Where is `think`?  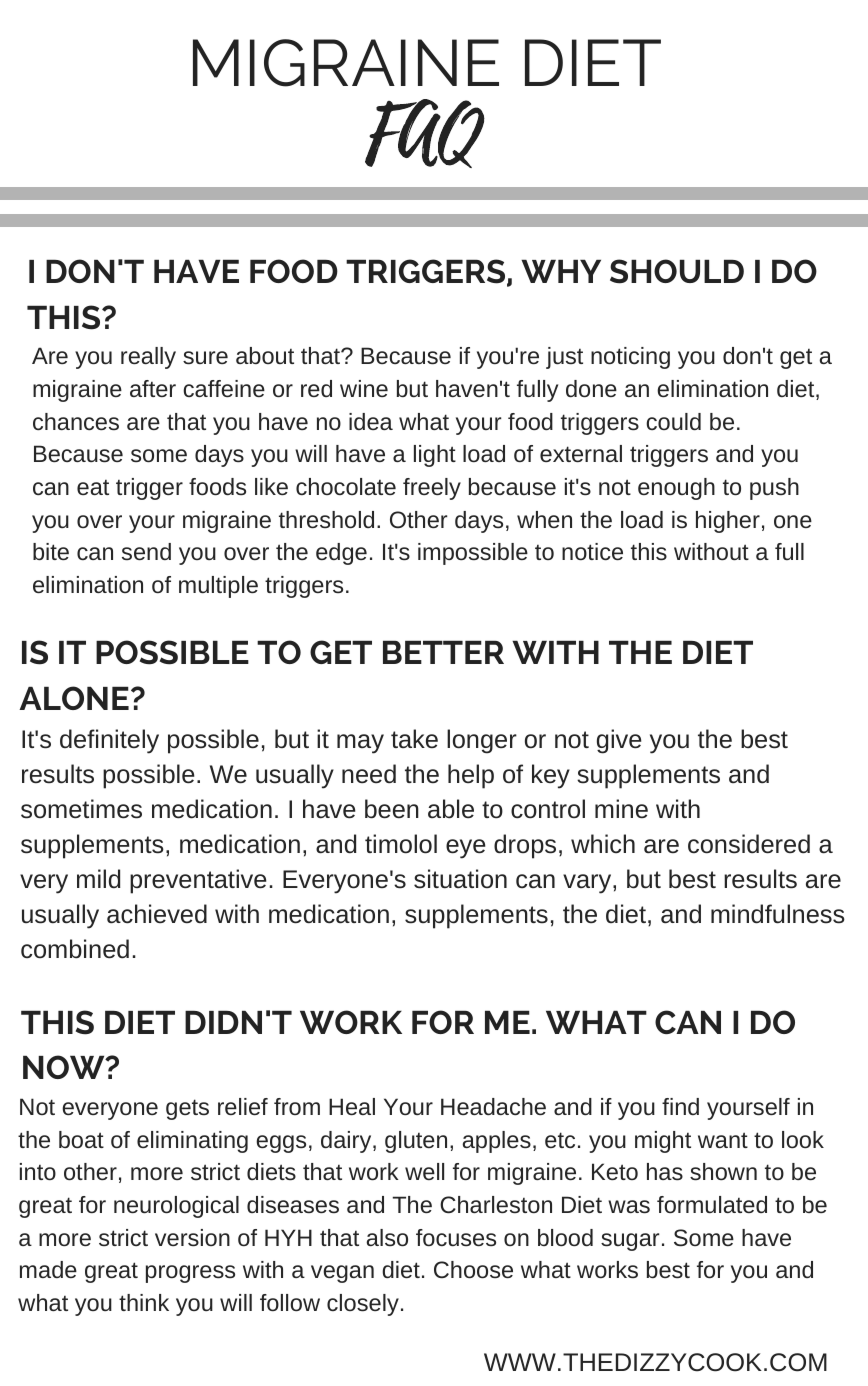
think is located at coordinates (144, 1302).
